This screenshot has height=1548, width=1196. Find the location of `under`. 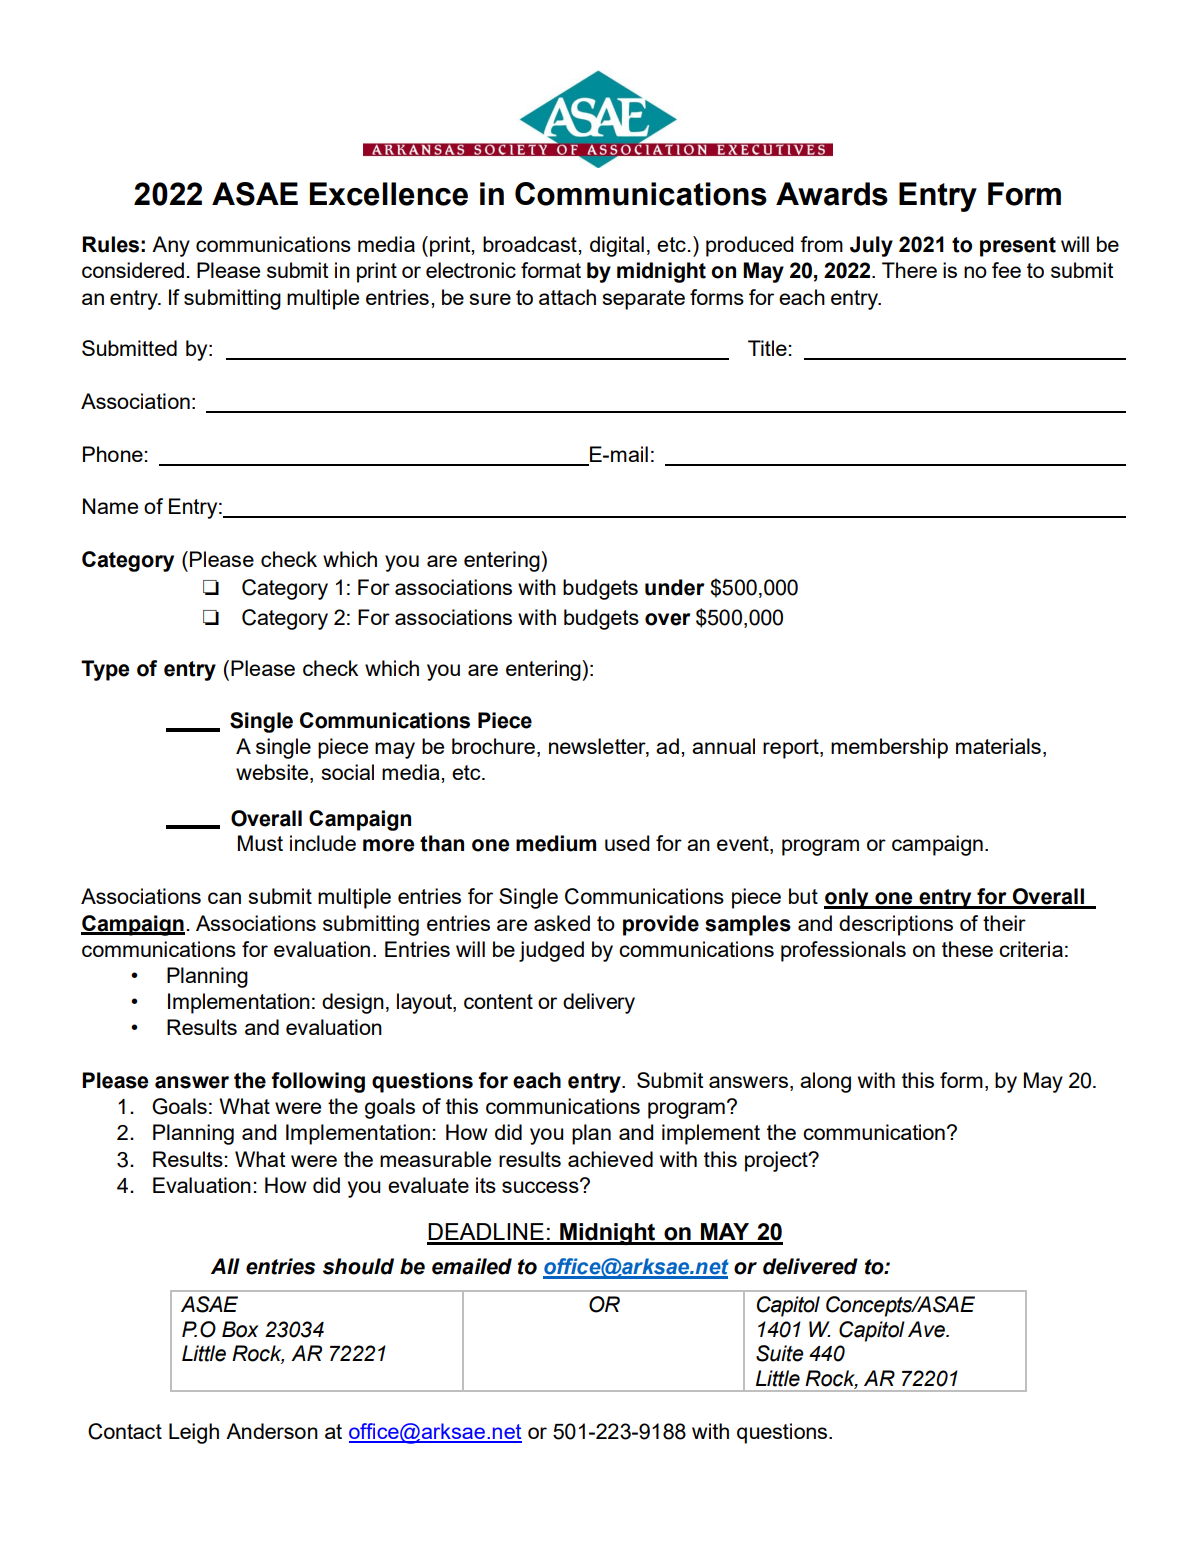

under is located at coordinates (675, 587).
